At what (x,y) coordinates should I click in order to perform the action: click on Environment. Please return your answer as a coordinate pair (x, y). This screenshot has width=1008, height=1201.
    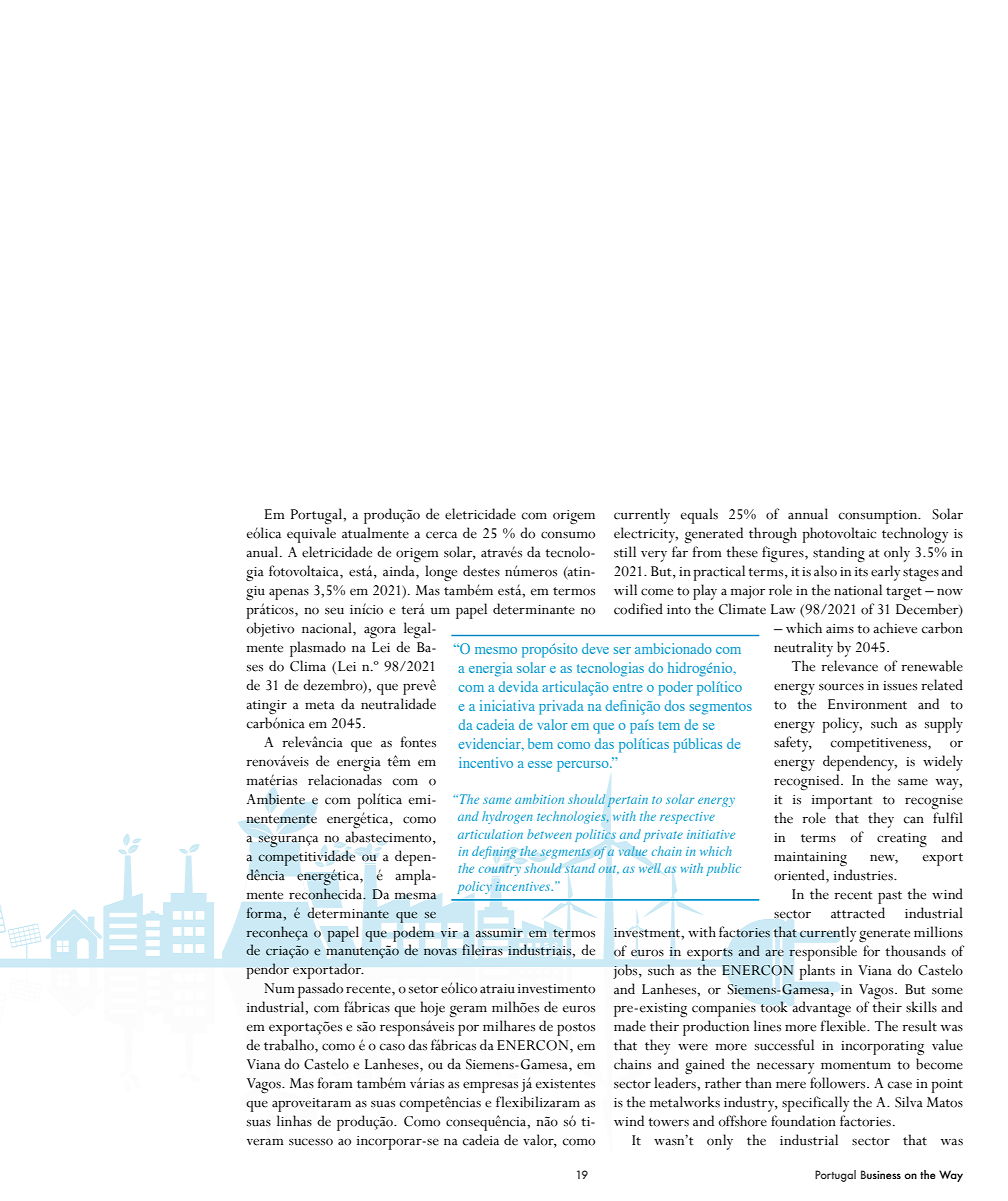
    Looking at the image, I should click on (867, 704).
